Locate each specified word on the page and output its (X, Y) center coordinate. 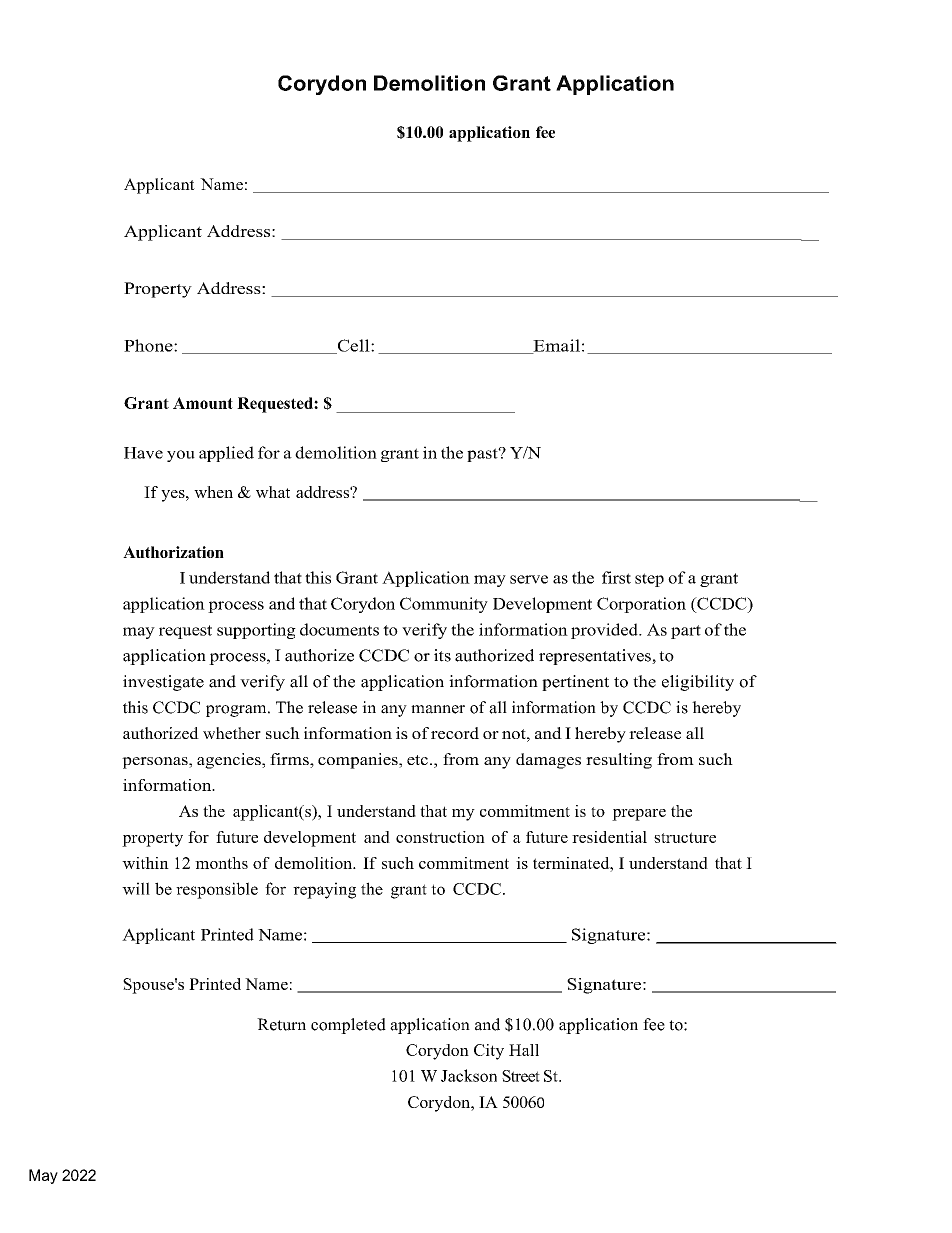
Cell (353, 346)
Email (555, 346)
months (221, 863)
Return (281, 1024)
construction (440, 837)
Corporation (641, 605)
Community (444, 605)
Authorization (173, 552)
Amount (203, 403)
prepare (639, 815)
